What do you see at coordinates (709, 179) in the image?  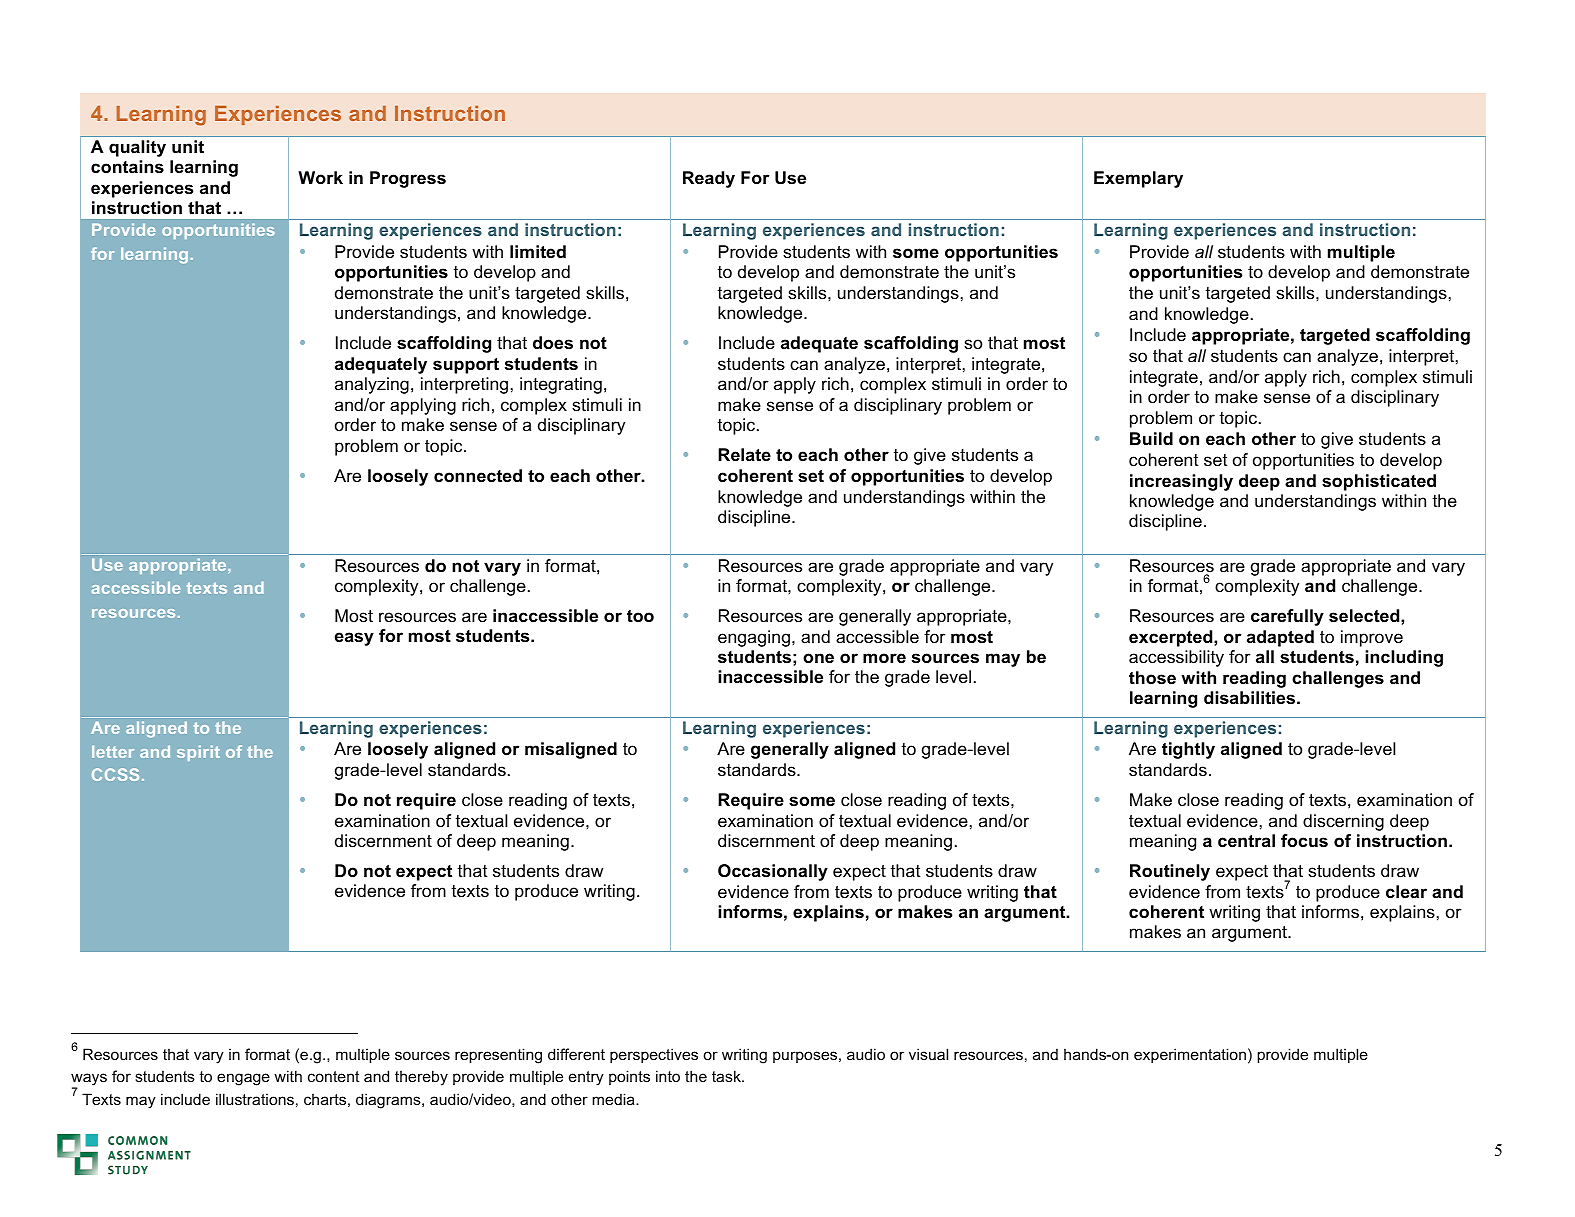 I see `Ready` at bounding box center [709, 179].
